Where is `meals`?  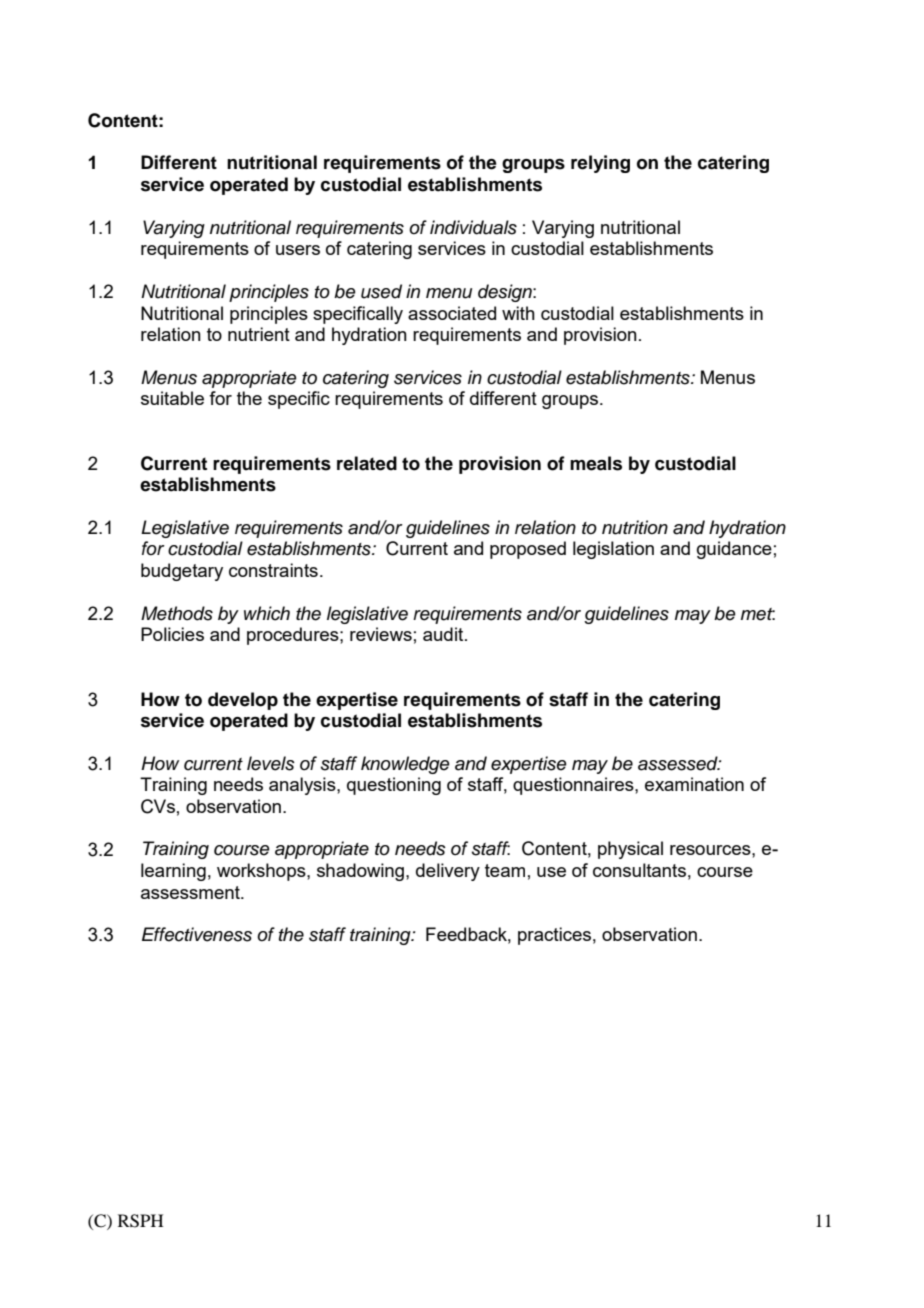 meals is located at coordinates (596, 463).
